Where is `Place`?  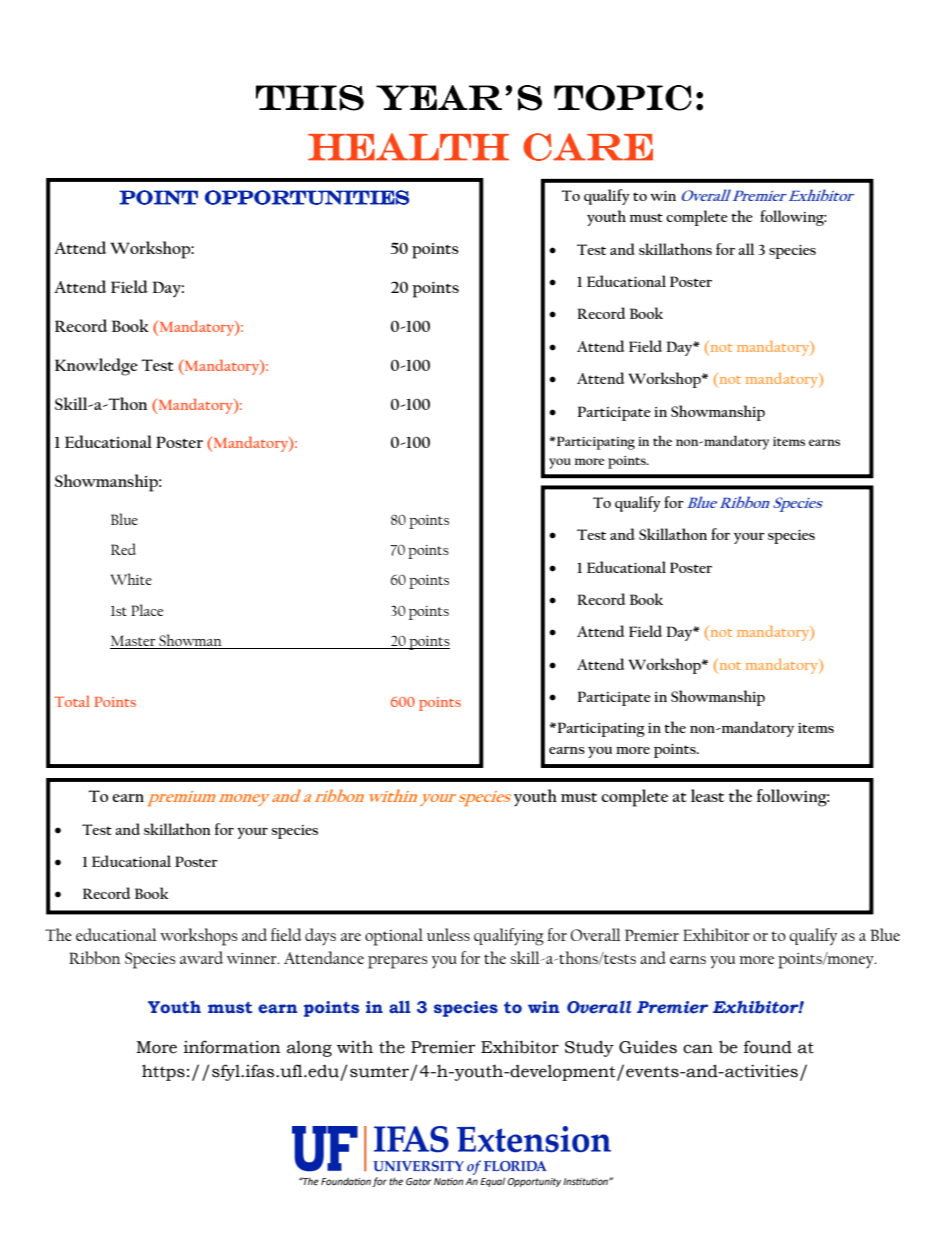 Place is located at coordinates (147, 610).
